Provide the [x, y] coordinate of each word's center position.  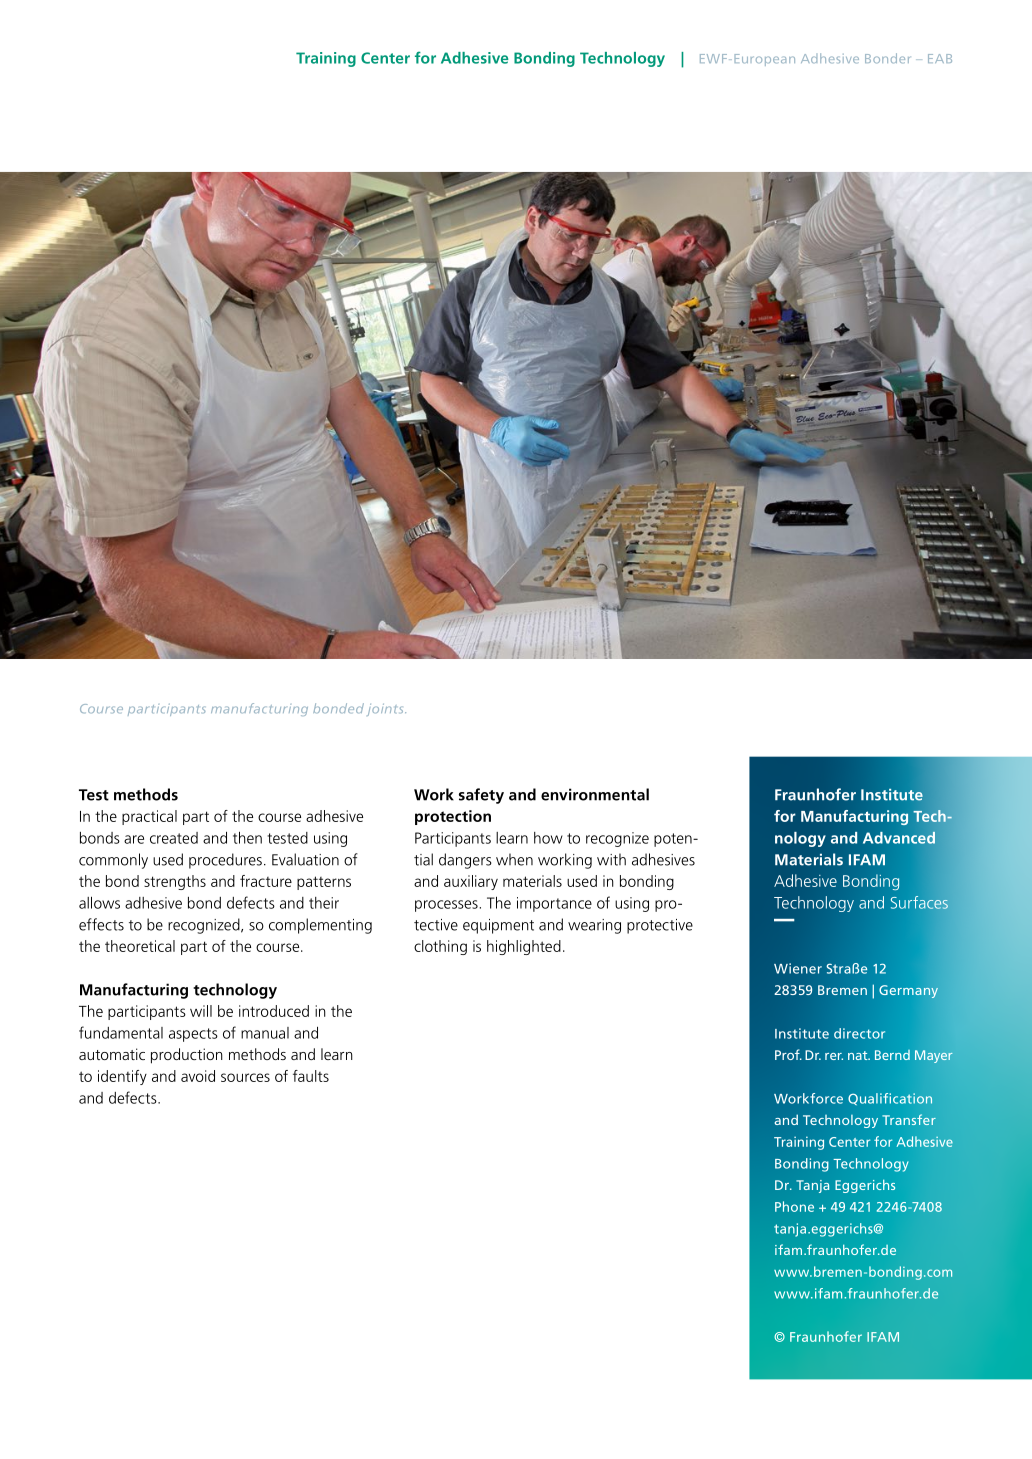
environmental [595, 794]
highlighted [524, 947]
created [174, 838]
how [548, 838]
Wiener [798, 968]
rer [834, 1056]
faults [311, 1076]
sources [245, 1077]
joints [386, 710]
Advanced [899, 837]
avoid [198, 1076]
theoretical [140, 946]
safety [481, 796]
